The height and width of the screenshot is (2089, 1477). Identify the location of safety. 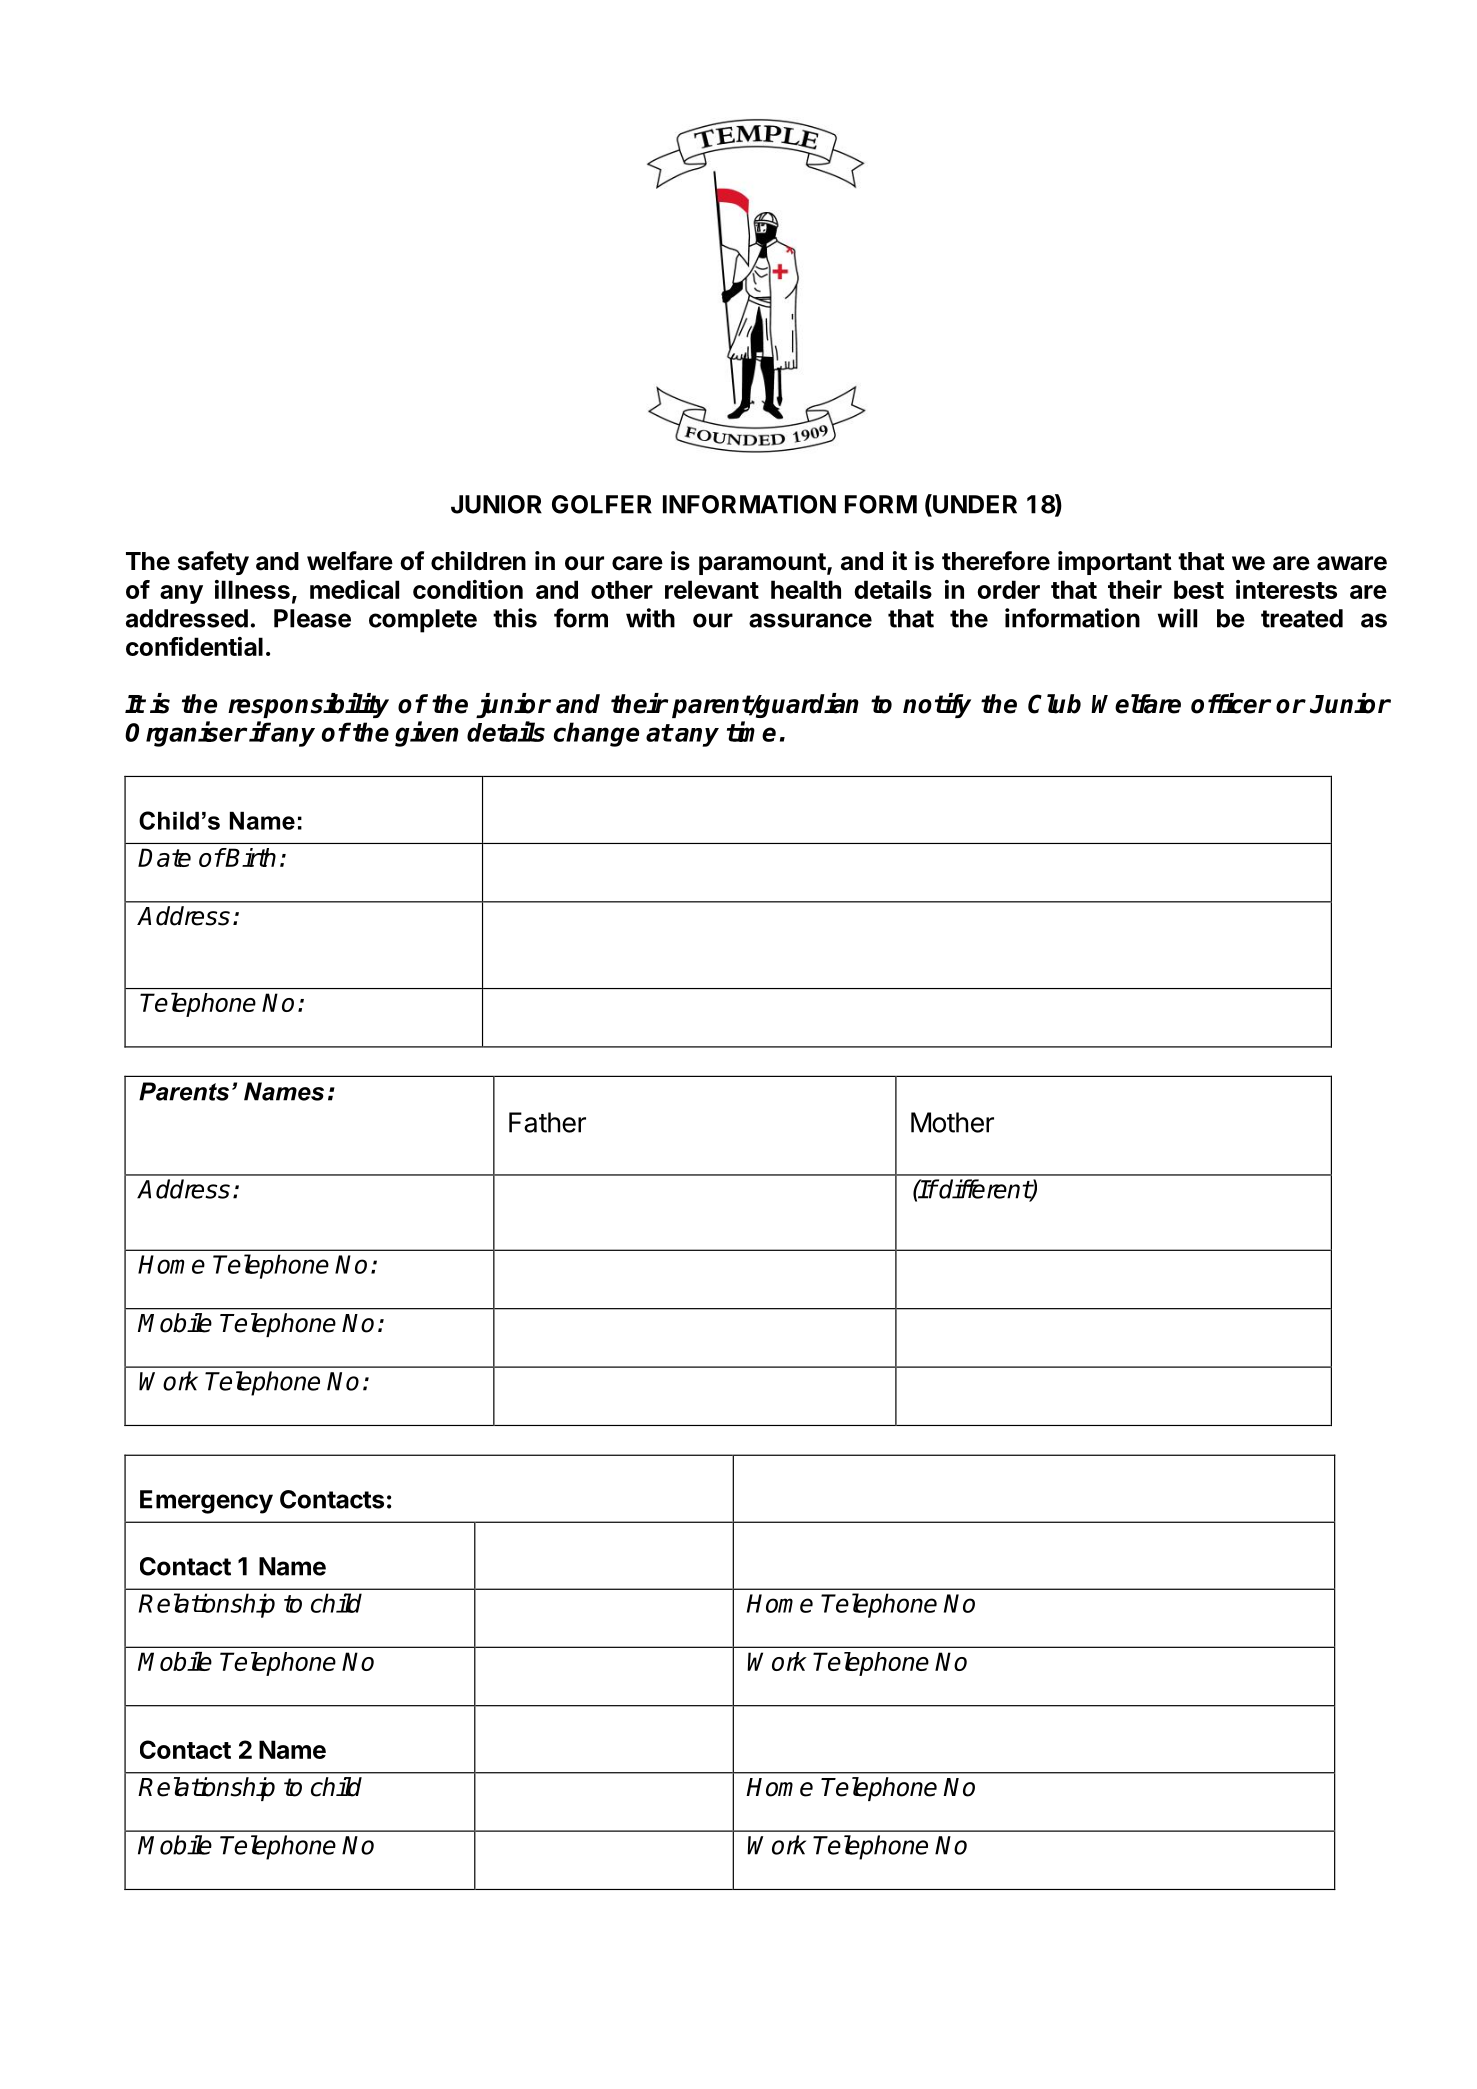
(213, 563).
